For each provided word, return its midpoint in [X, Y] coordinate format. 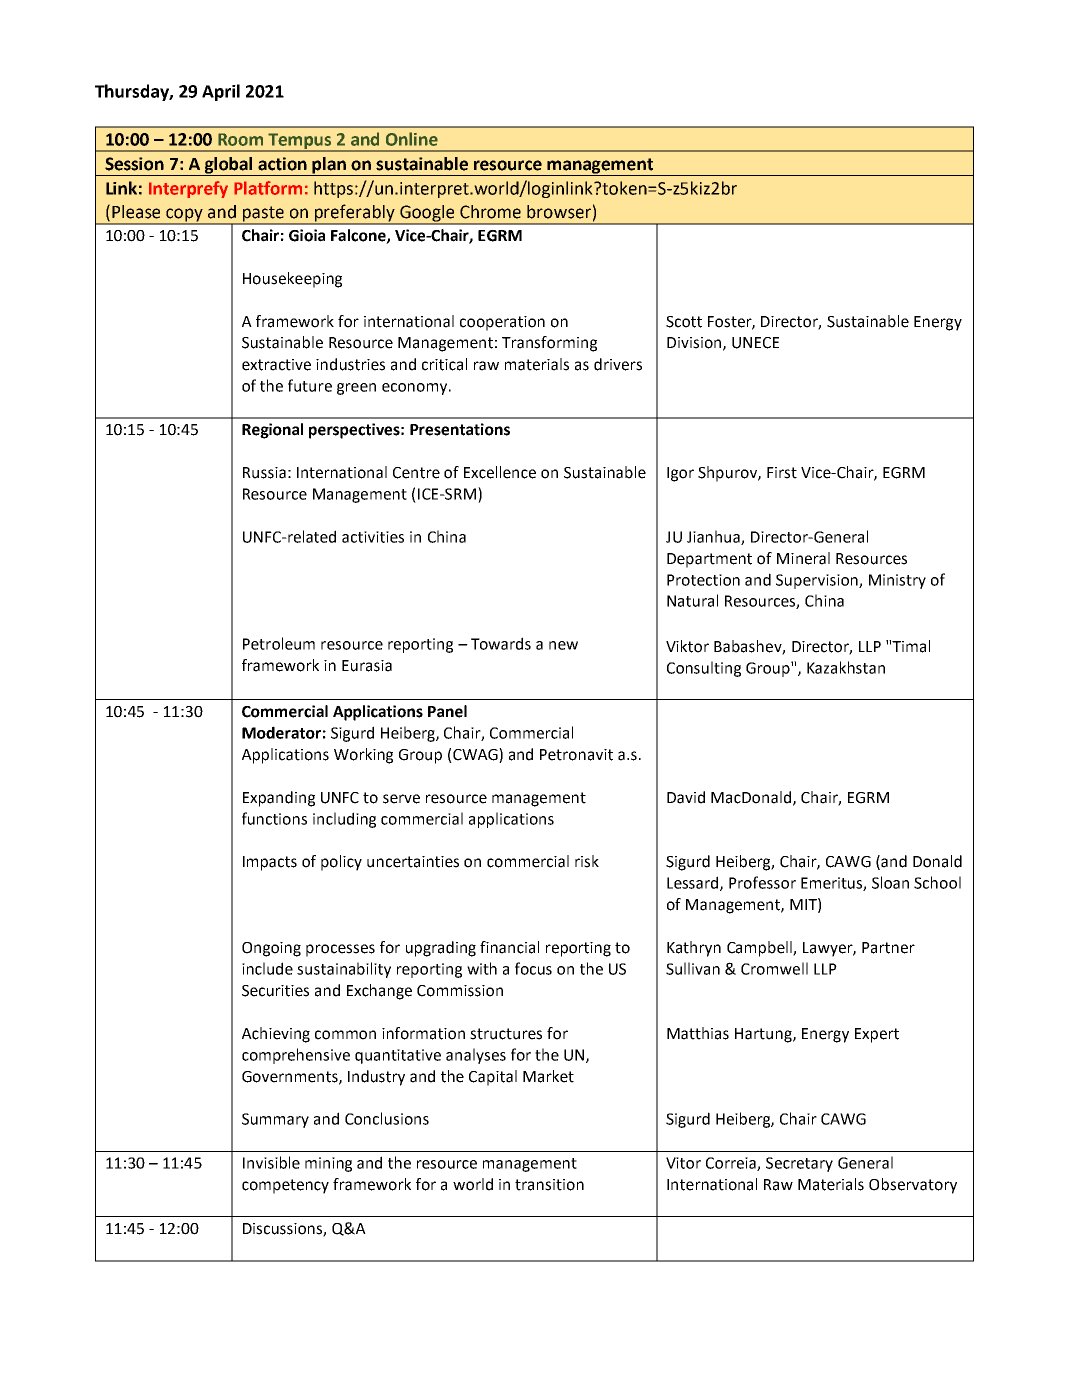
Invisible [271, 1162]
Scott [684, 322]
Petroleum [279, 643]
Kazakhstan [846, 667]
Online [412, 139]
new [563, 645]
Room [240, 139]
